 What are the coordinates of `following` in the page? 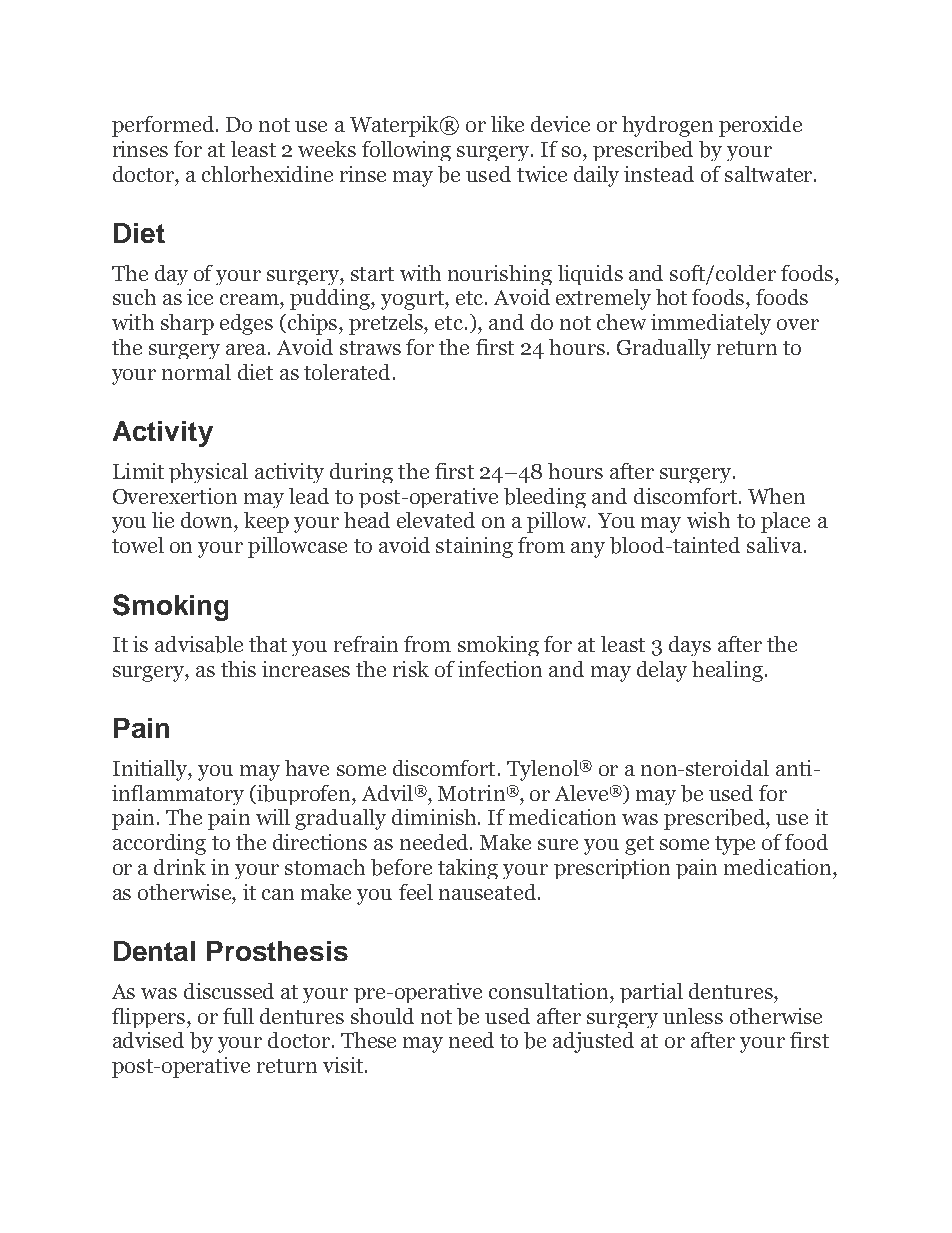 It's located at (406, 151).
